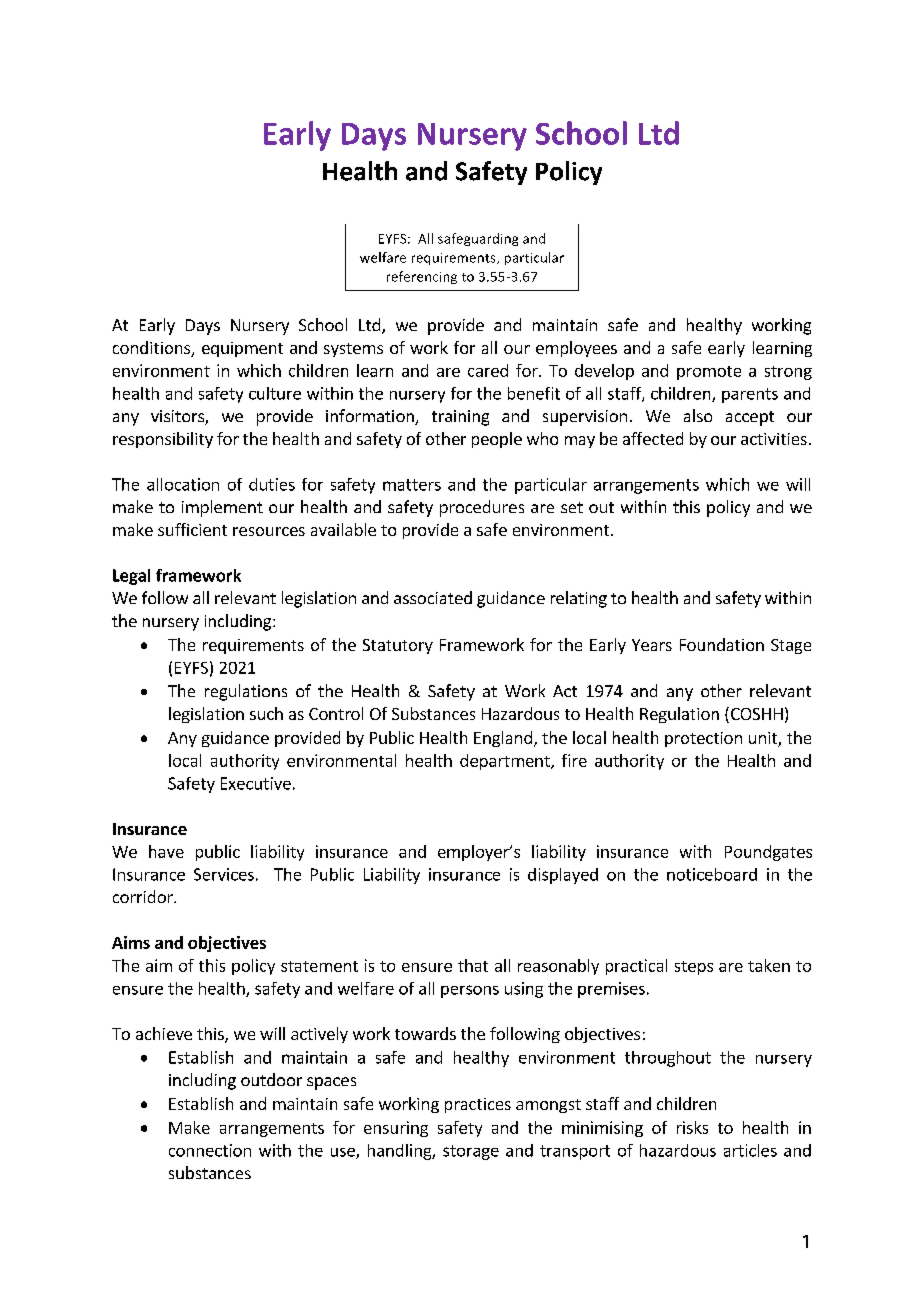 The width and height of the screenshot is (924, 1308). What do you see at coordinates (266, 713) in the screenshot?
I see `such` at bounding box center [266, 713].
